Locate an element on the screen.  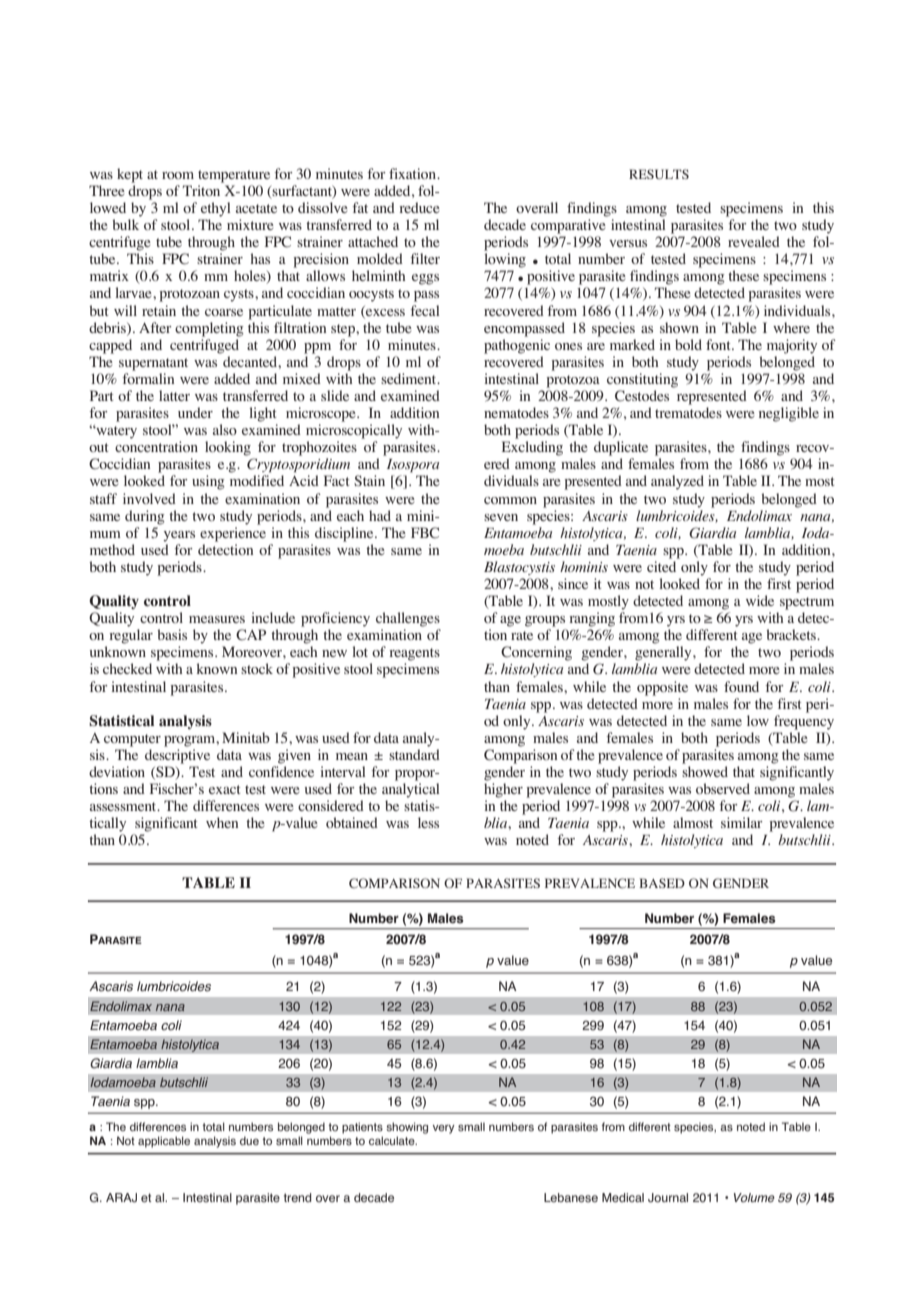
negligible is located at coordinates (789, 414).
